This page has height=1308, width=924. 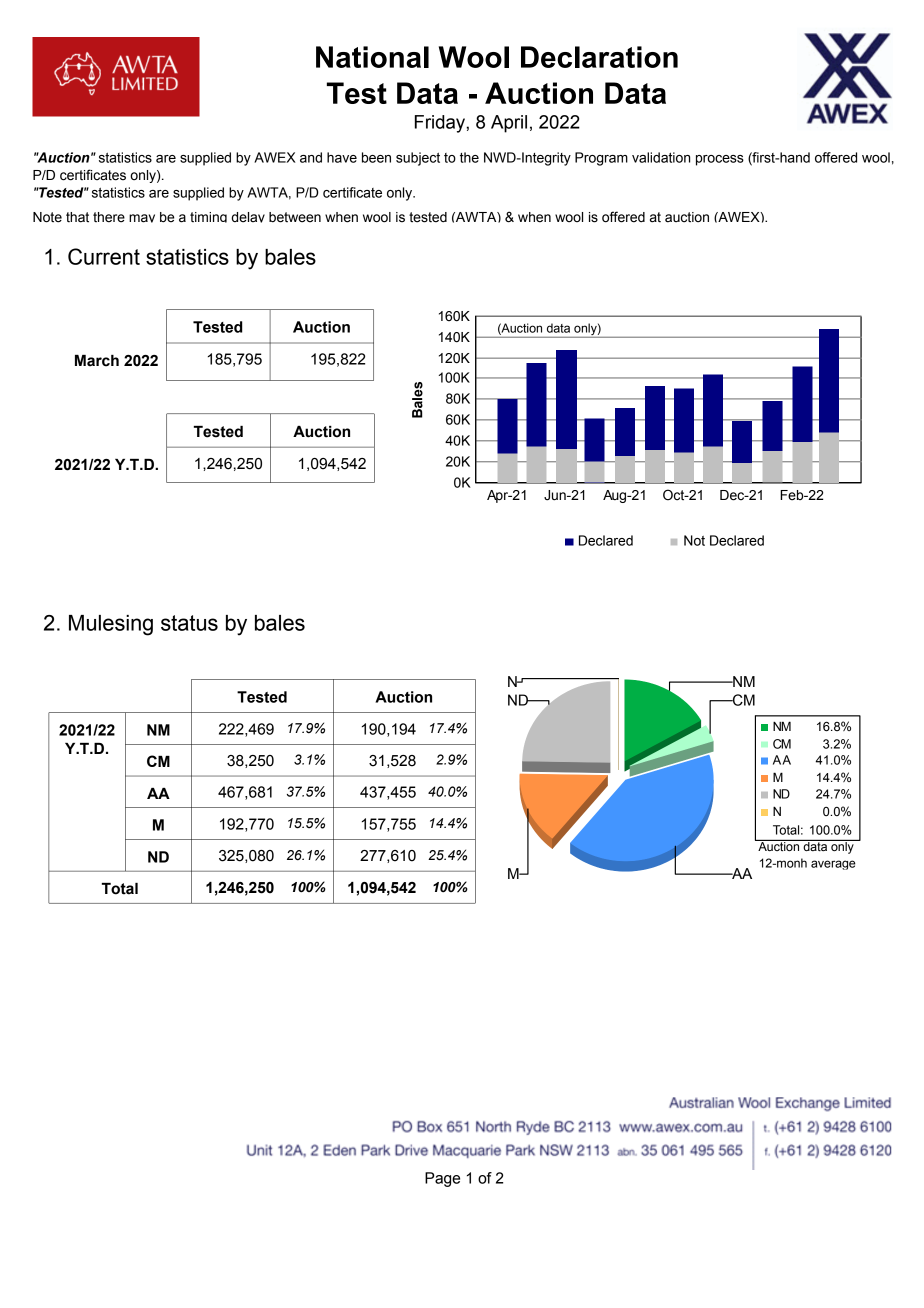 I want to click on validation, so click(x=661, y=157).
